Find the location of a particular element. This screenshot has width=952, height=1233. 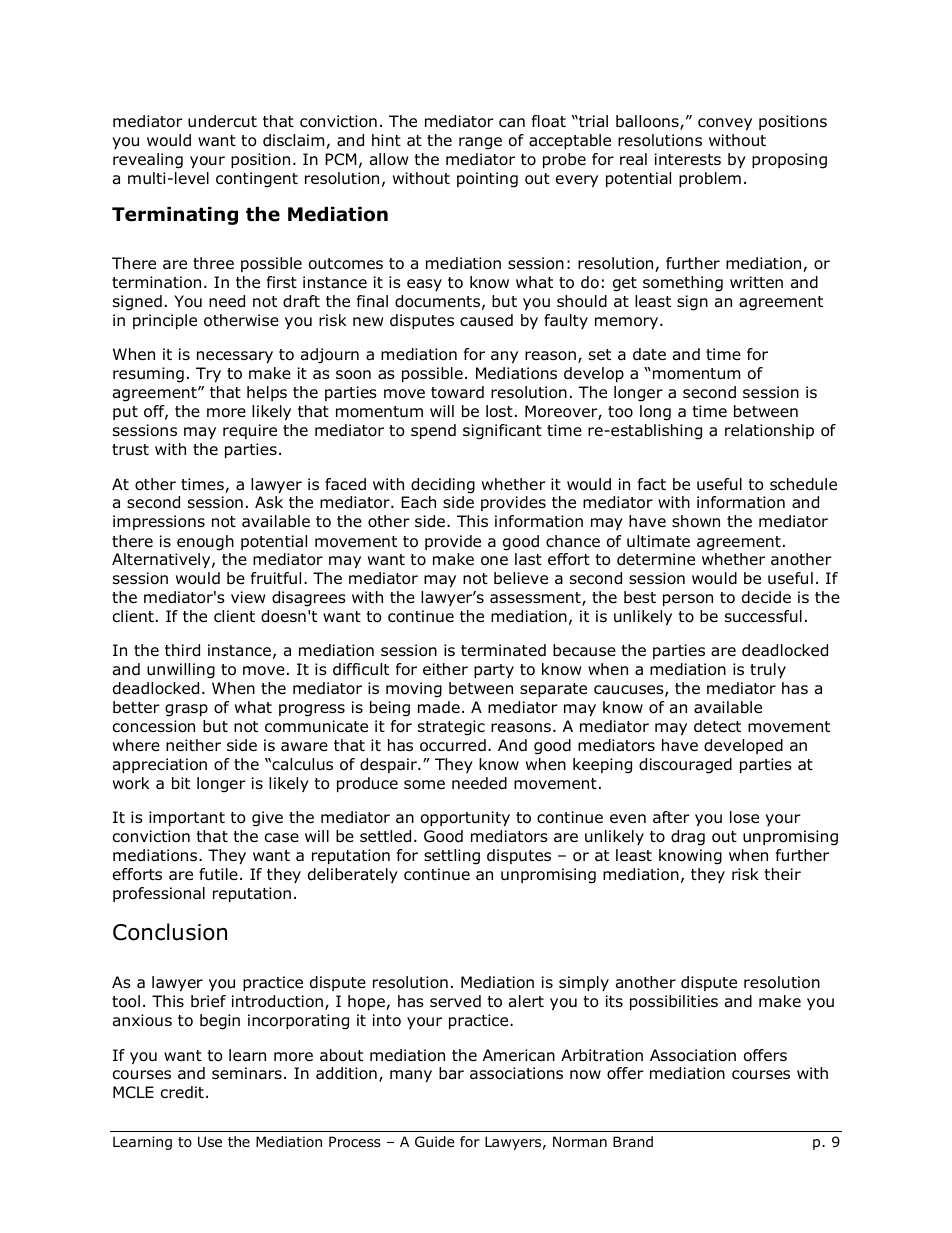

Brand is located at coordinates (633, 1141).
